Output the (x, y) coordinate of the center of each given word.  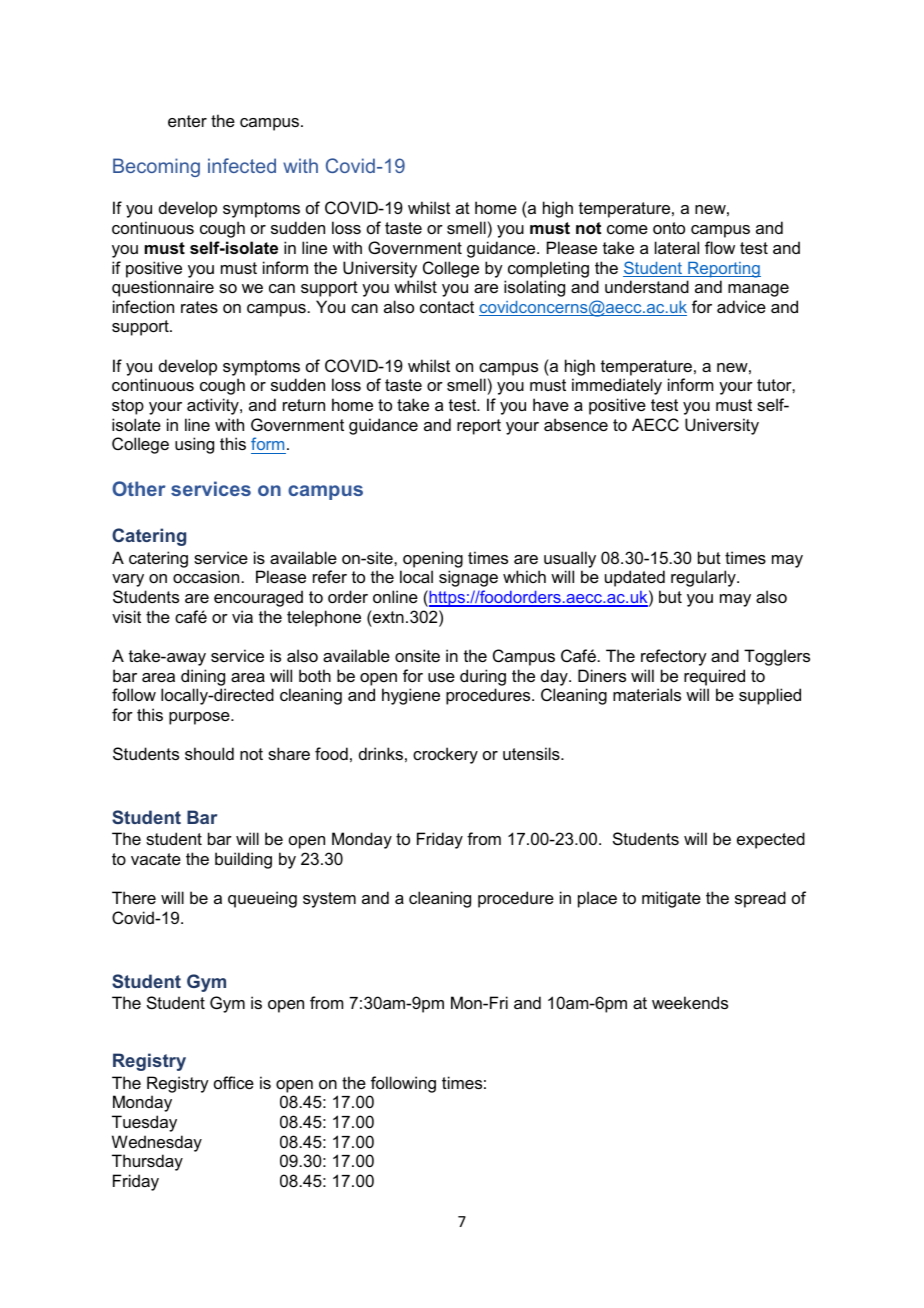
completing (548, 269)
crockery (445, 755)
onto (669, 228)
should (209, 753)
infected (242, 165)
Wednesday (157, 1143)
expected (771, 840)
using (194, 445)
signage (468, 578)
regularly (704, 578)
